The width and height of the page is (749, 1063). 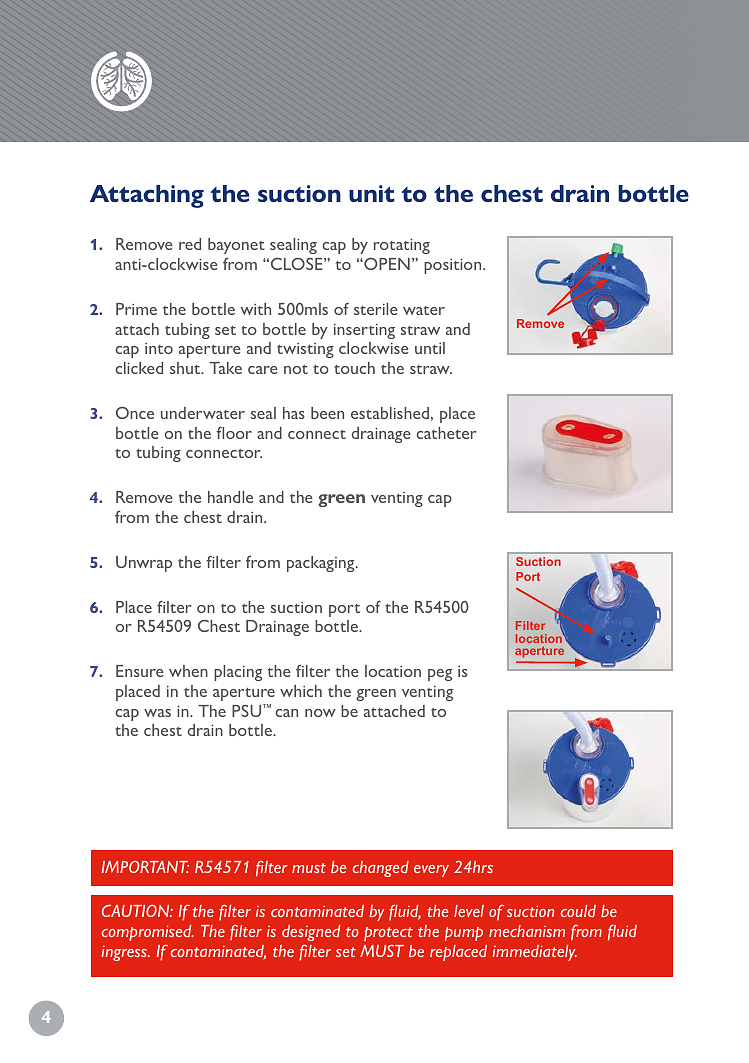 What do you see at coordinates (440, 675) in the page?
I see `peg` at bounding box center [440, 675].
